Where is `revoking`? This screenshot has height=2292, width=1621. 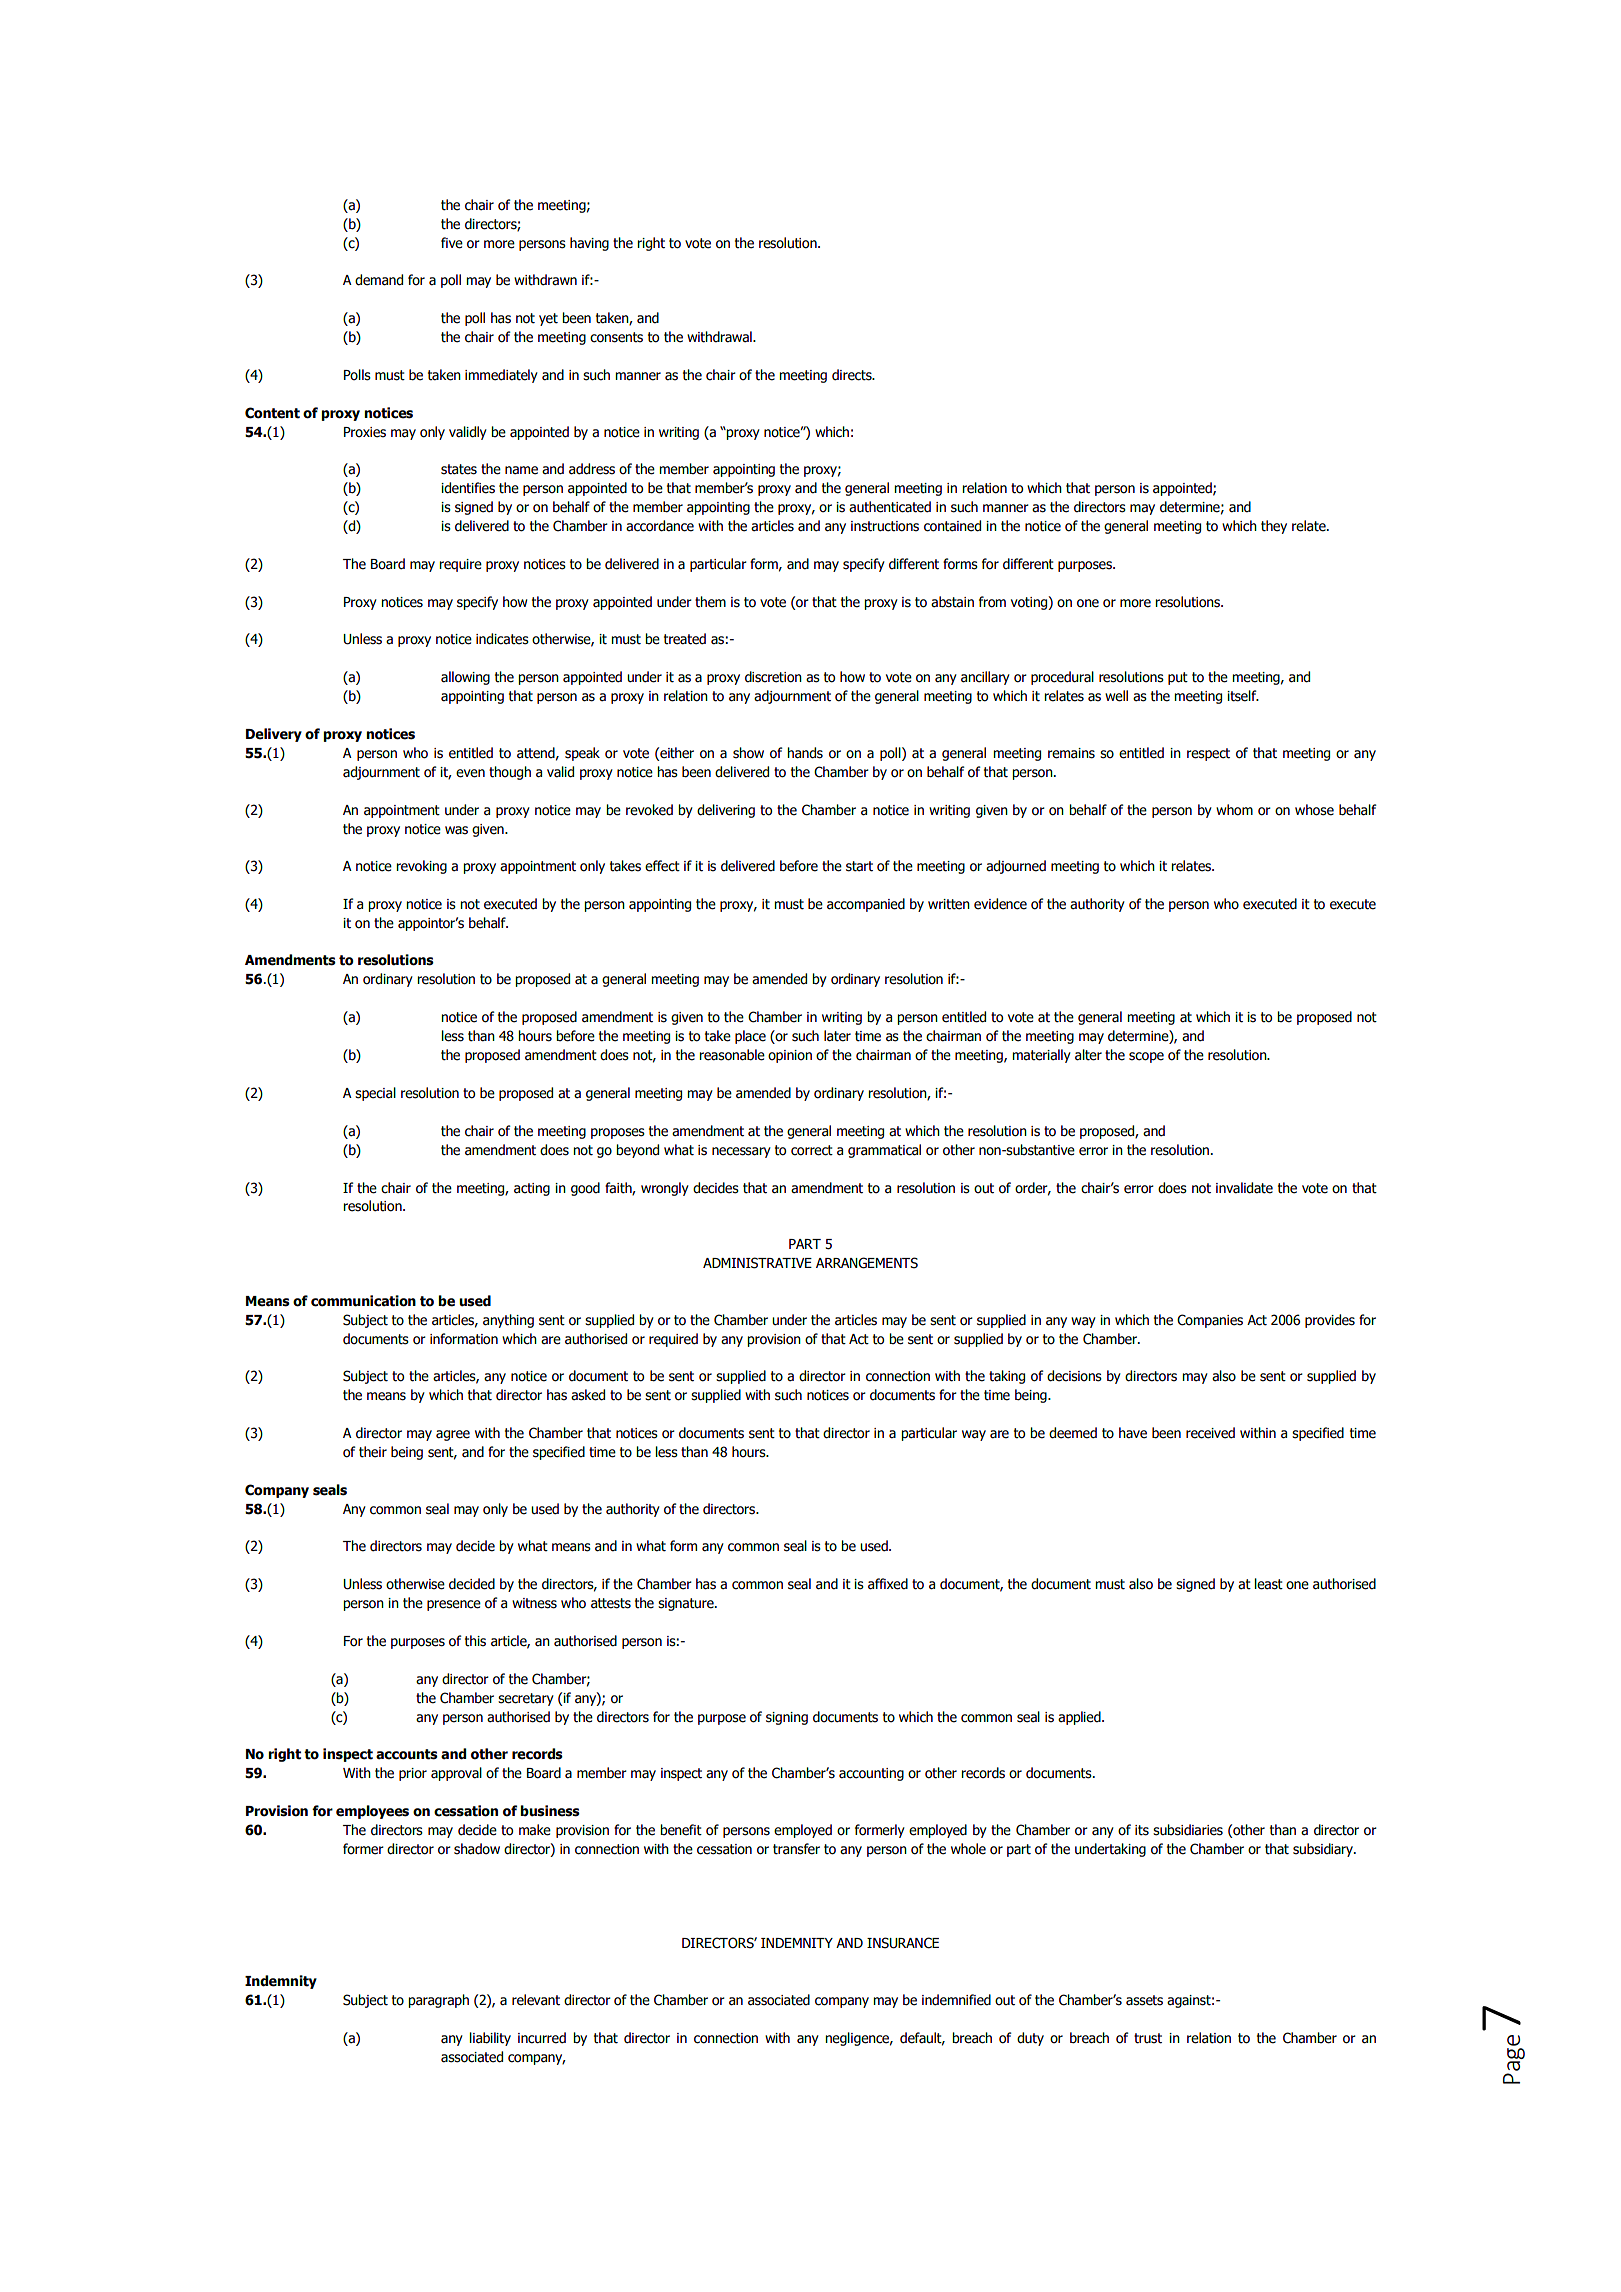
revoking is located at coordinates (421, 867).
